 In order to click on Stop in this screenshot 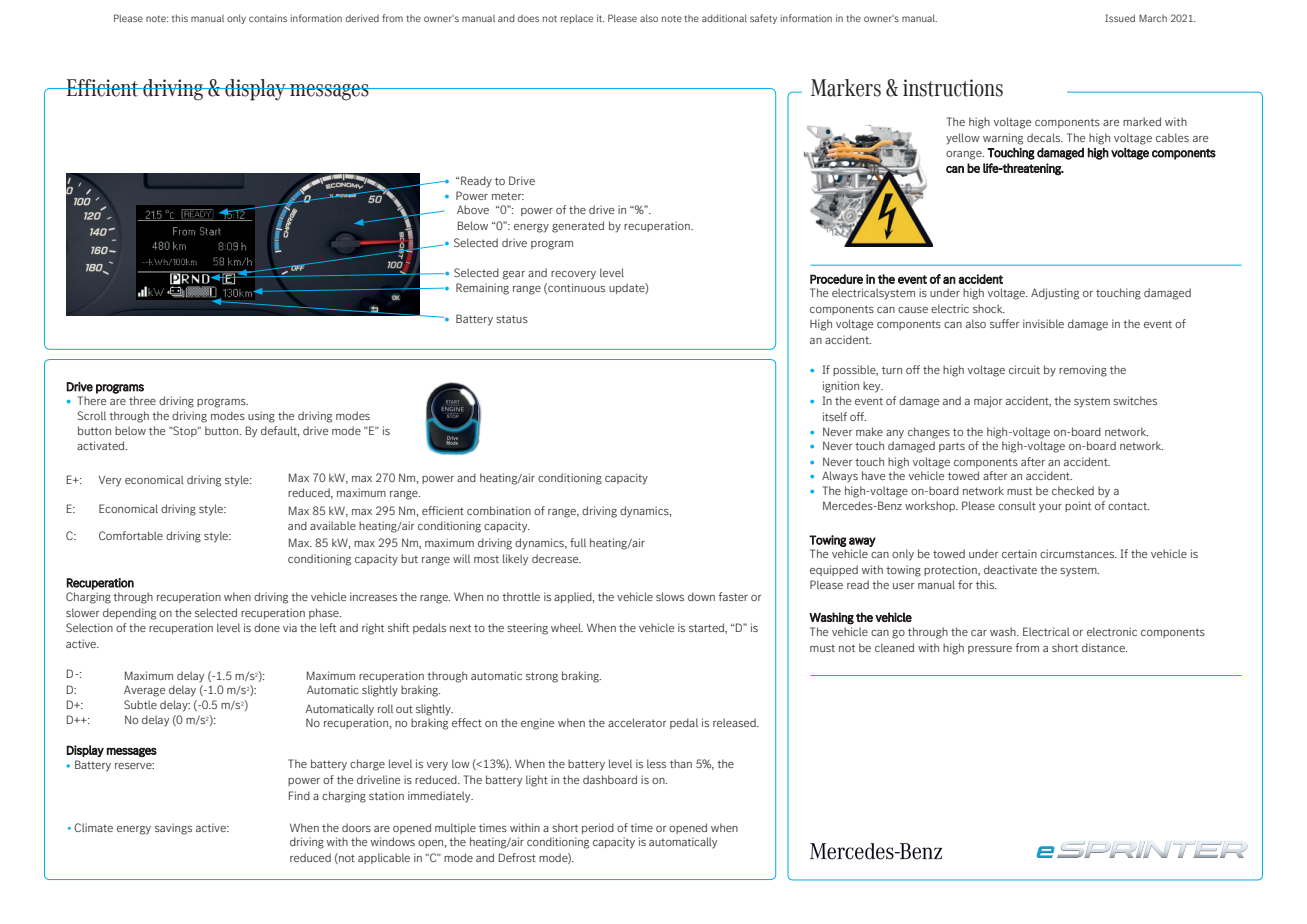, I will do `click(185, 431)`.
